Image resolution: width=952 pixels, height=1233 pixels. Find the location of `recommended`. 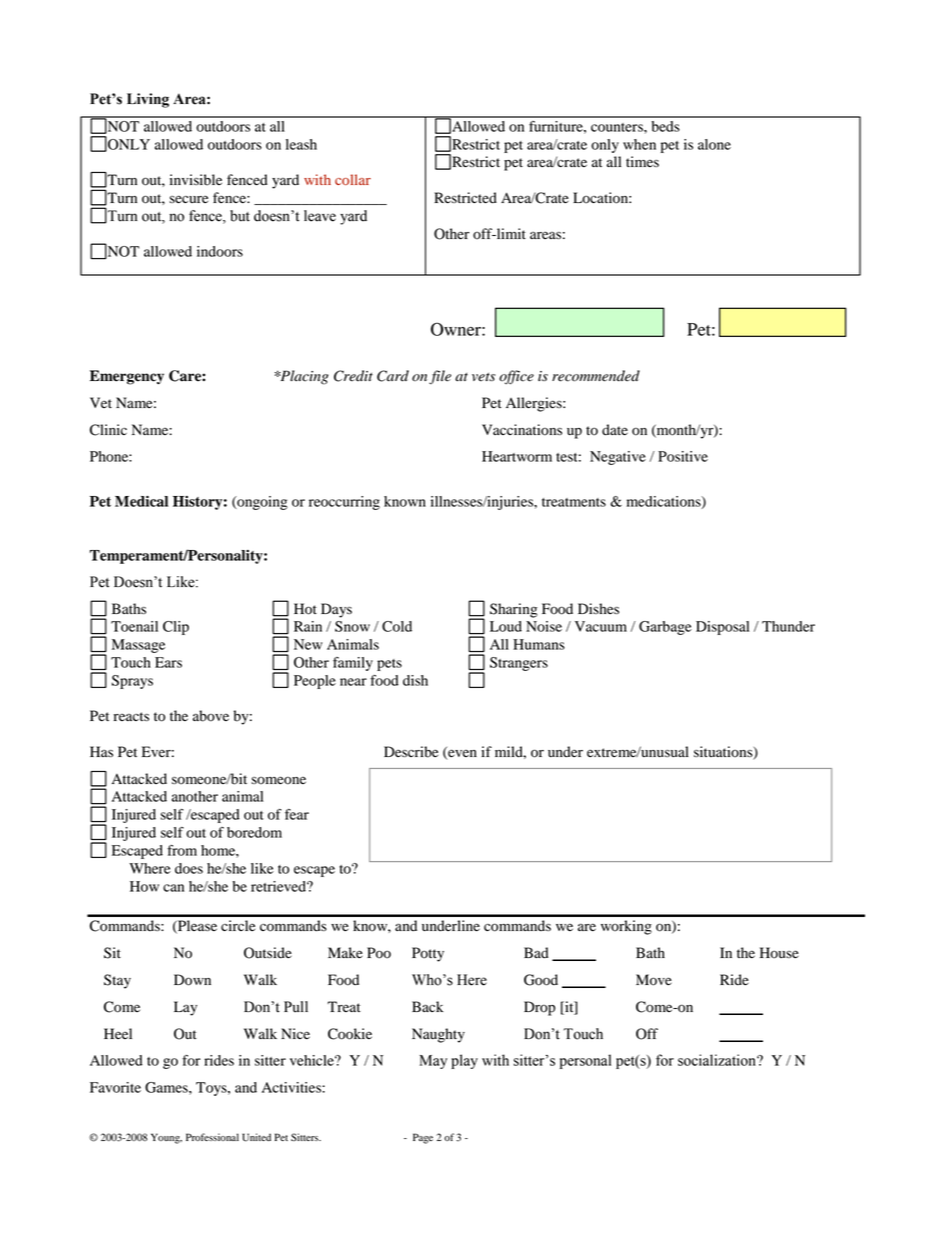

recommended is located at coordinates (596, 376).
